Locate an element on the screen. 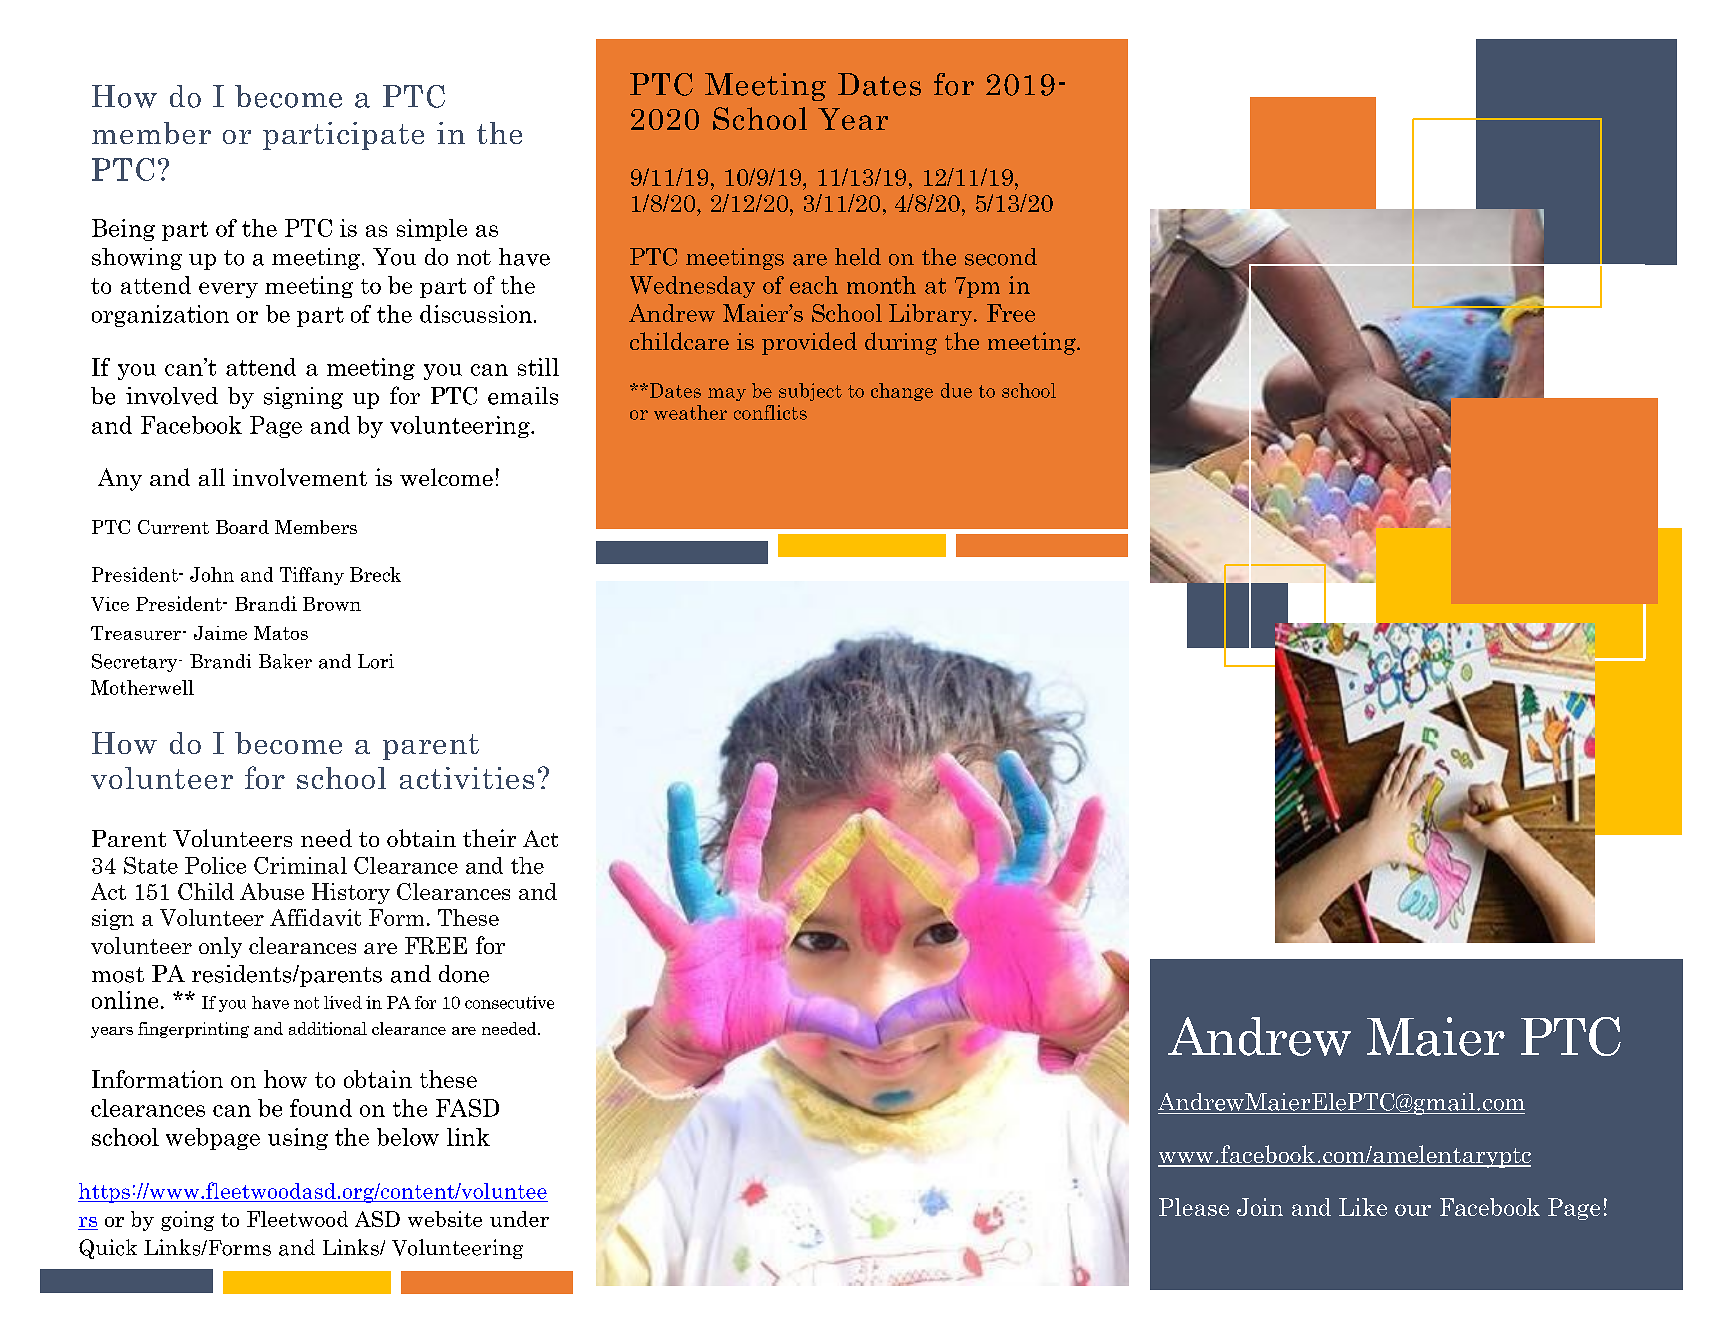  Join is located at coordinates (1260, 1207).
